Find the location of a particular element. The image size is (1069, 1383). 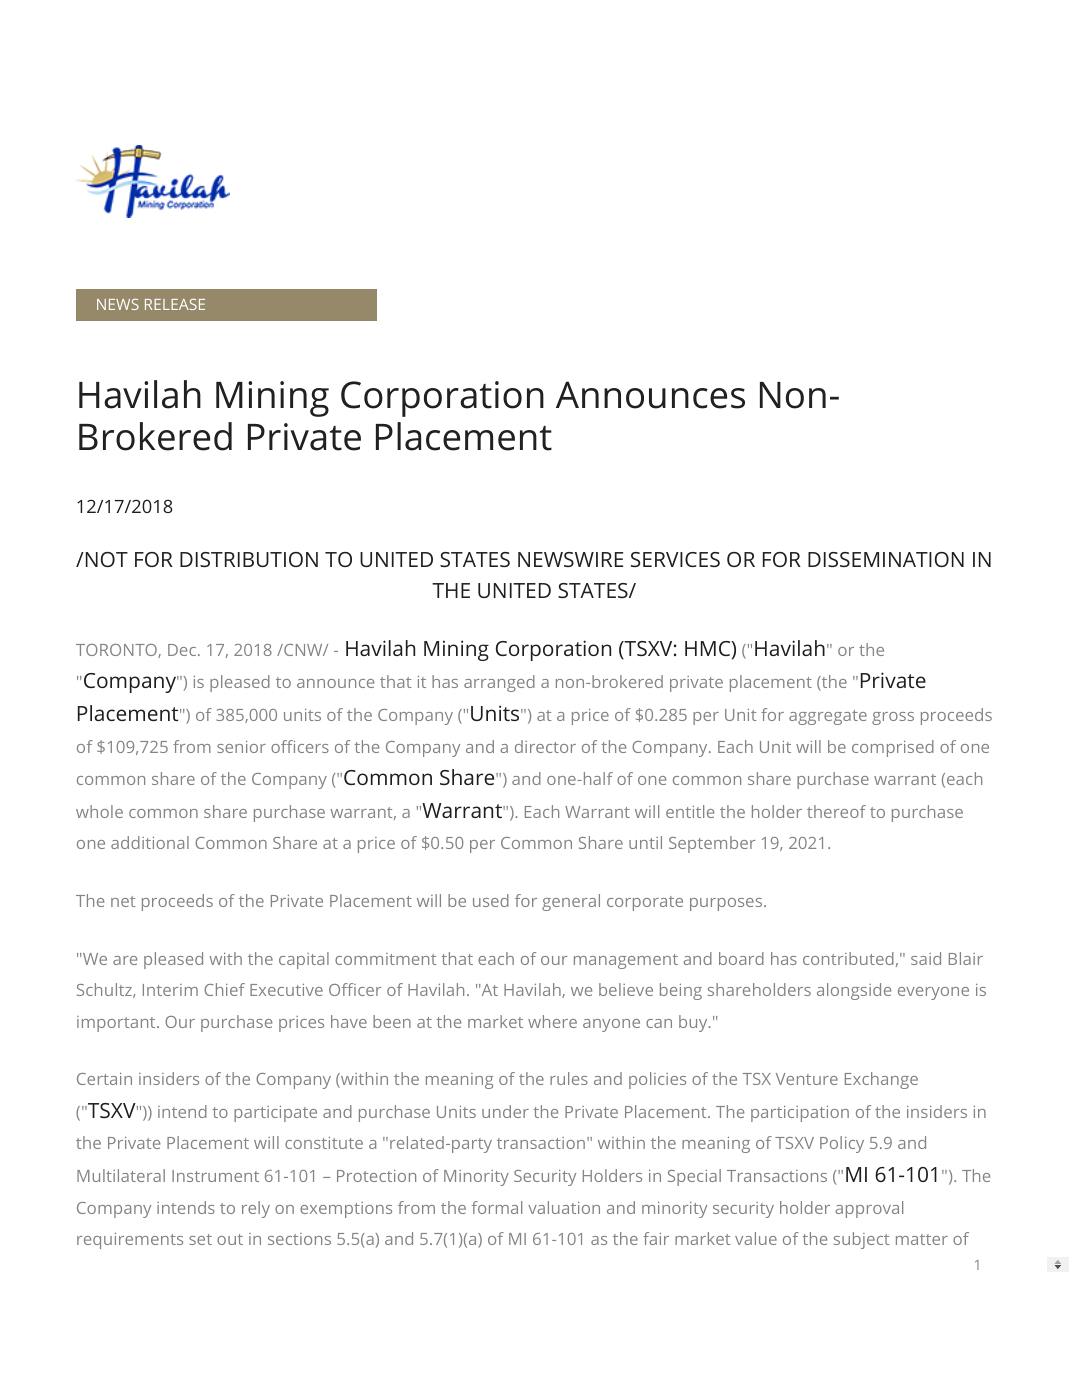

alongside is located at coordinates (854, 991).
